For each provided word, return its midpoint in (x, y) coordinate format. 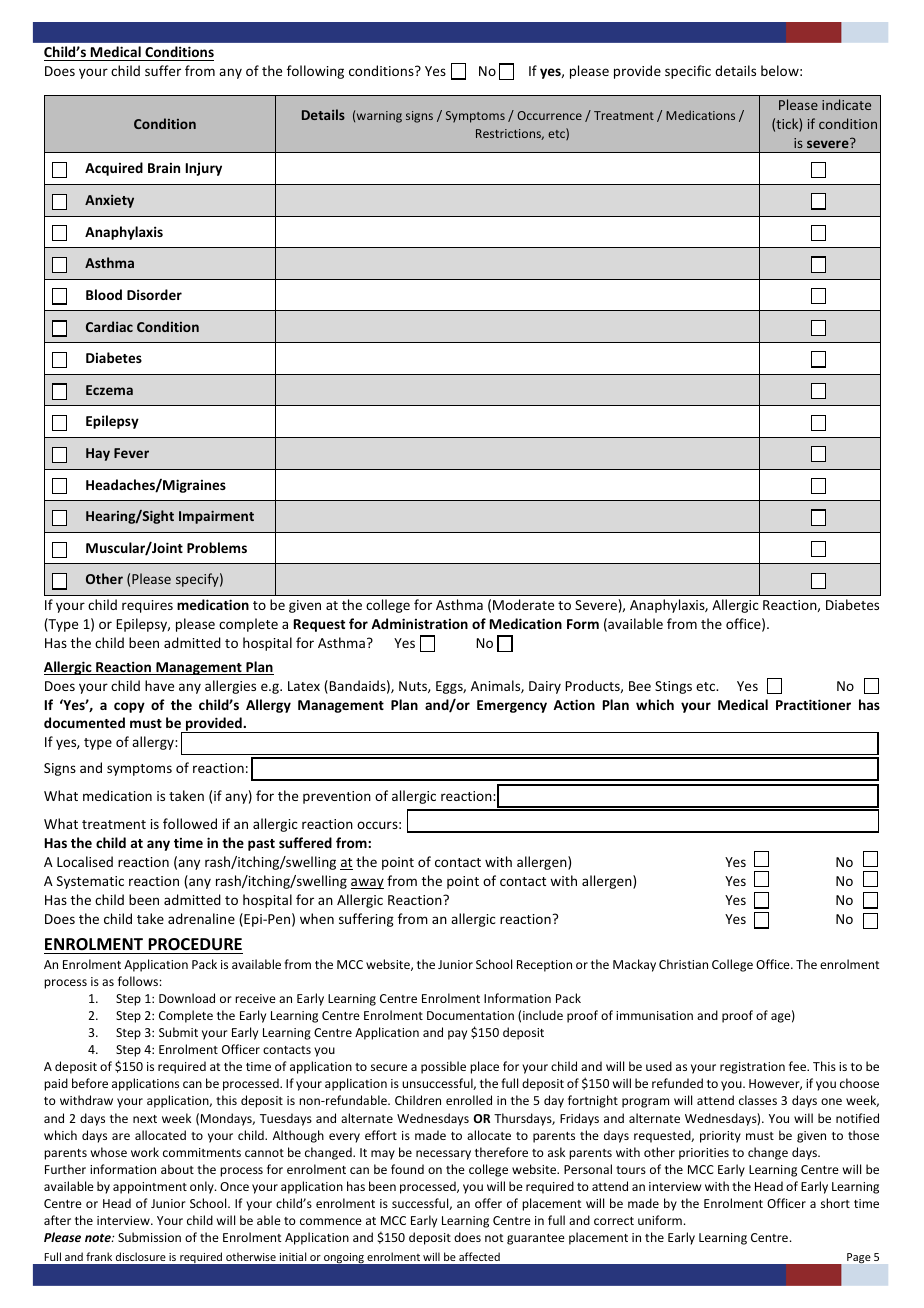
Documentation (470, 1015)
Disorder (154, 294)
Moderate (523, 604)
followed (190, 823)
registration (752, 1068)
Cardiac (109, 326)
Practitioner (813, 704)
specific (688, 72)
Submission (149, 1237)
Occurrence (549, 115)
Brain (164, 168)
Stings (673, 687)
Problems (217, 547)
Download (187, 998)
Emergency (512, 706)
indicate (846, 104)
